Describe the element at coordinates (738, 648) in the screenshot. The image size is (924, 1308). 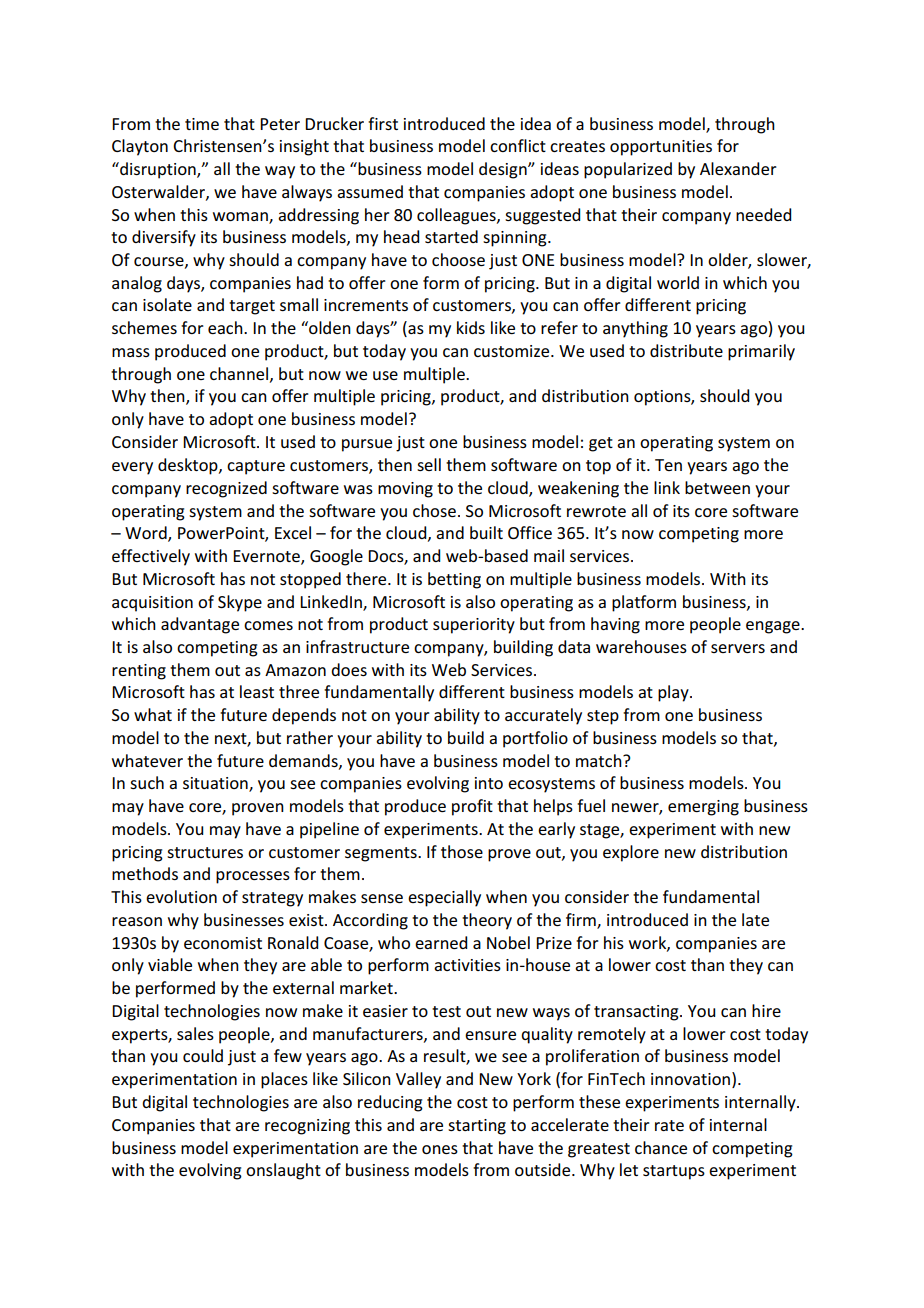
I see `servers` at that location.
